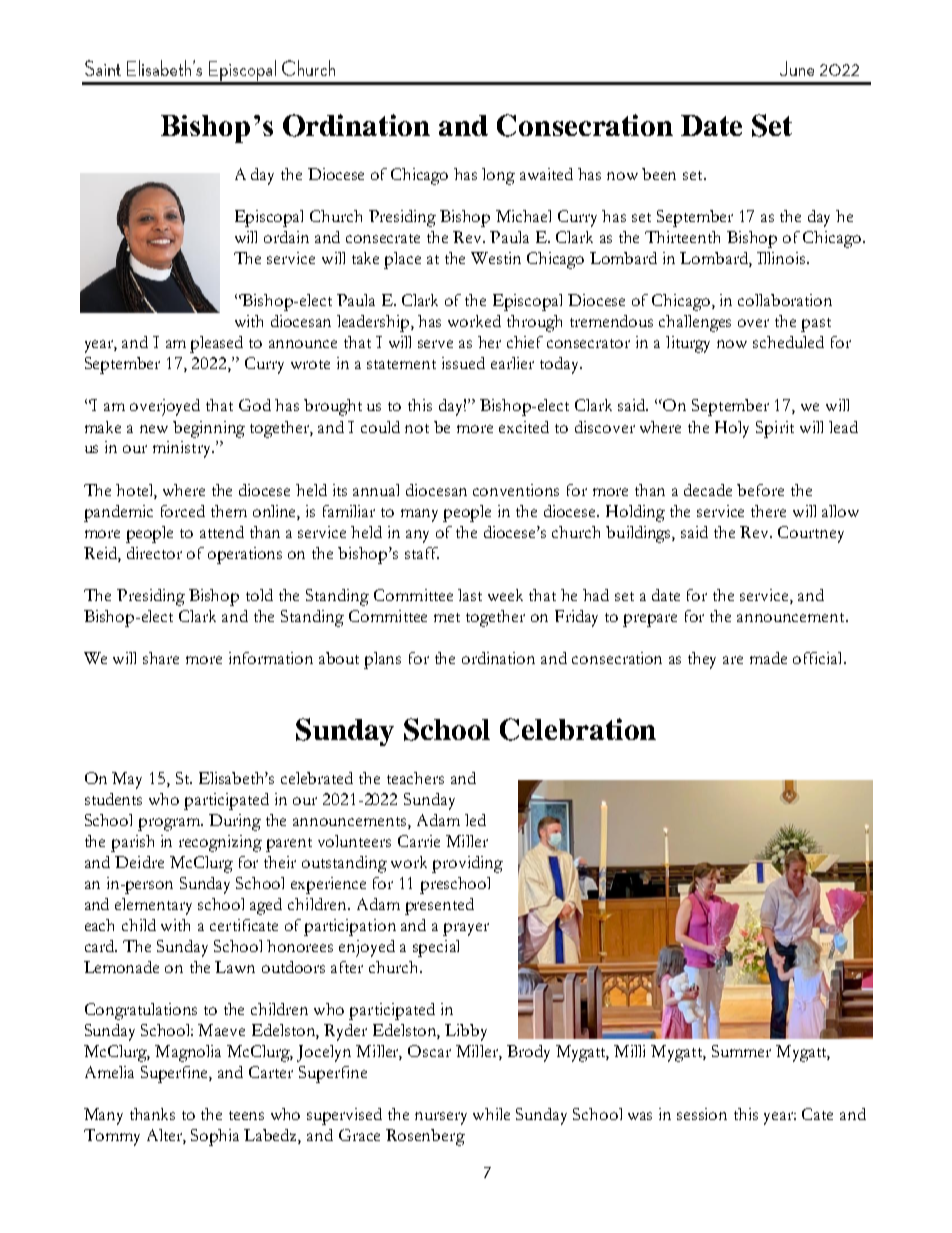 The width and height of the screenshot is (952, 1233). I want to click on made, so click(768, 658).
